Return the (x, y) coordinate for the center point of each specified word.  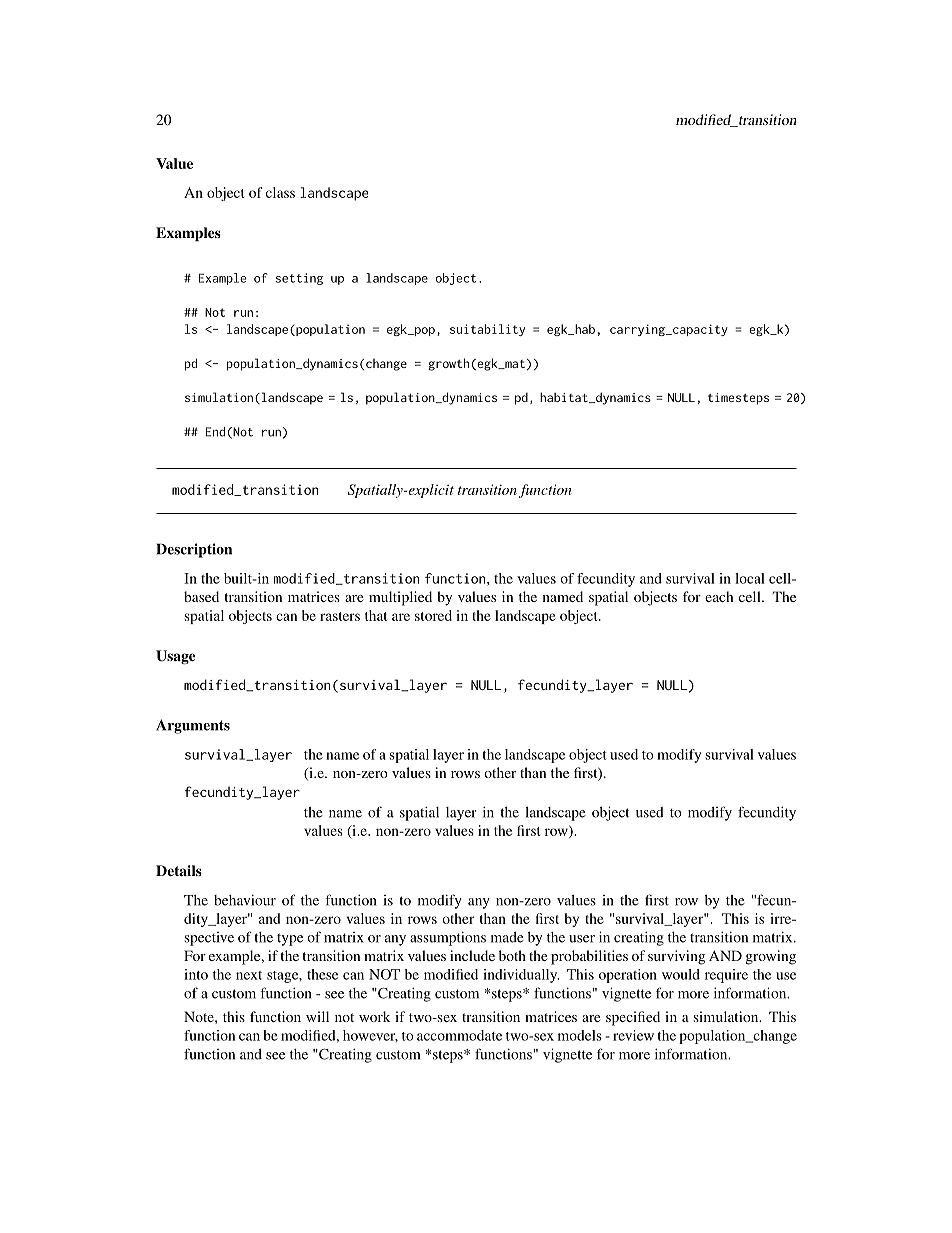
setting (299, 279)
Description (194, 550)
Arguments (193, 726)
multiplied (400, 598)
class (280, 192)
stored (433, 615)
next (249, 975)
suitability (487, 330)
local (750, 578)
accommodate (459, 1035)
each (719, 596)
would (681, 974)
